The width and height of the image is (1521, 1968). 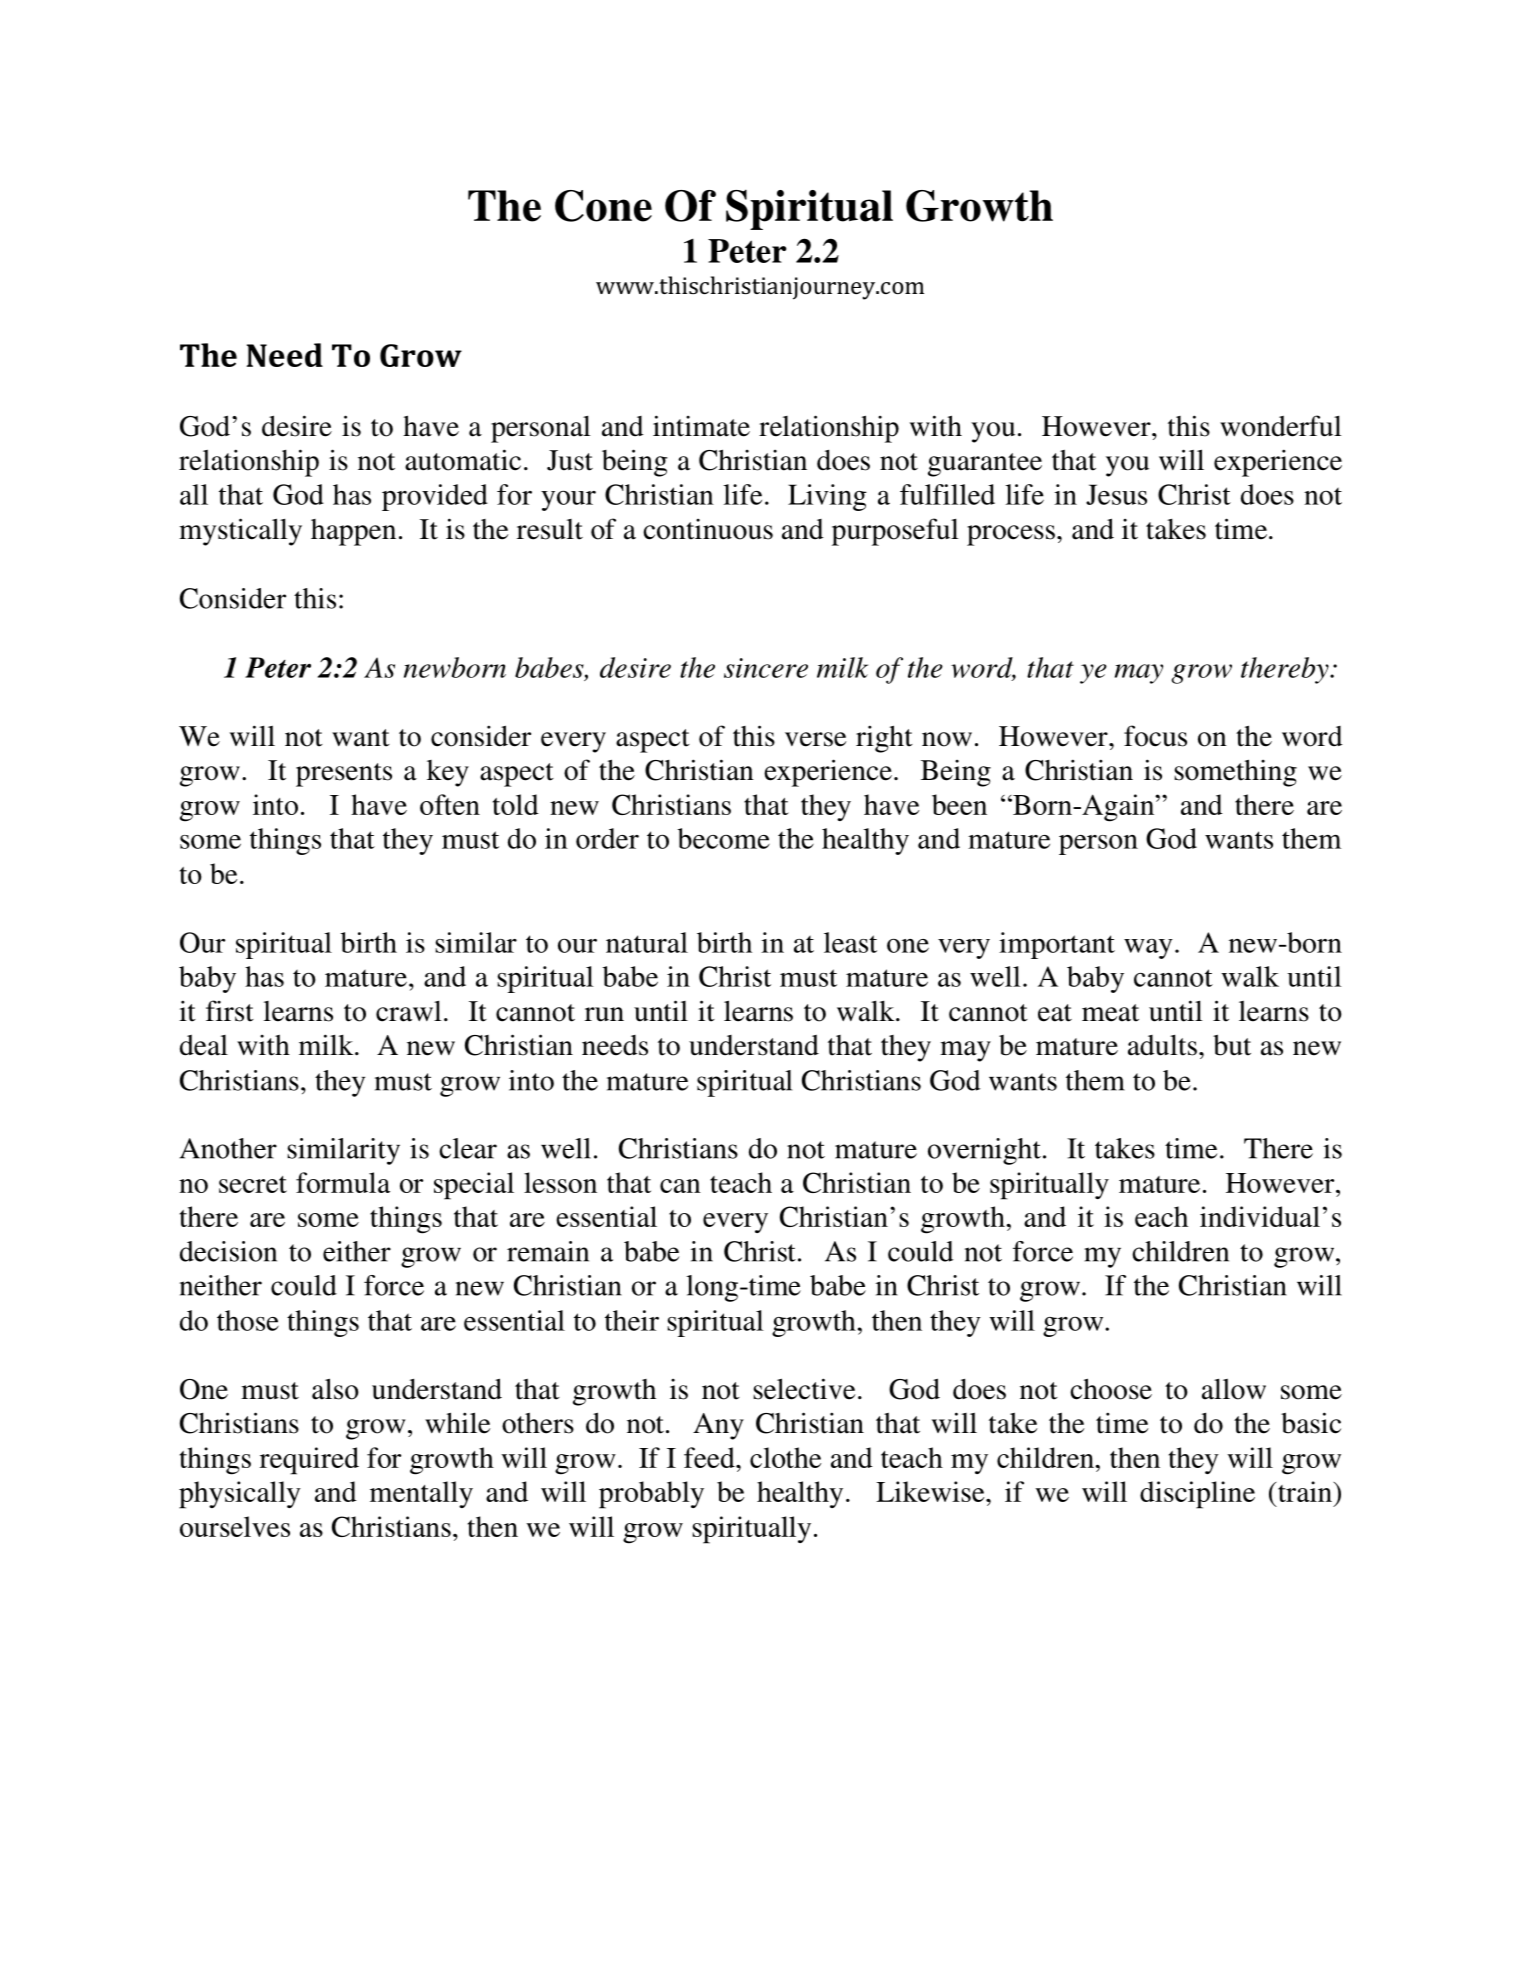 What do you see at coordinates (309, 1461) in the image?
I see `required` at bounding box center [309, 1461].
